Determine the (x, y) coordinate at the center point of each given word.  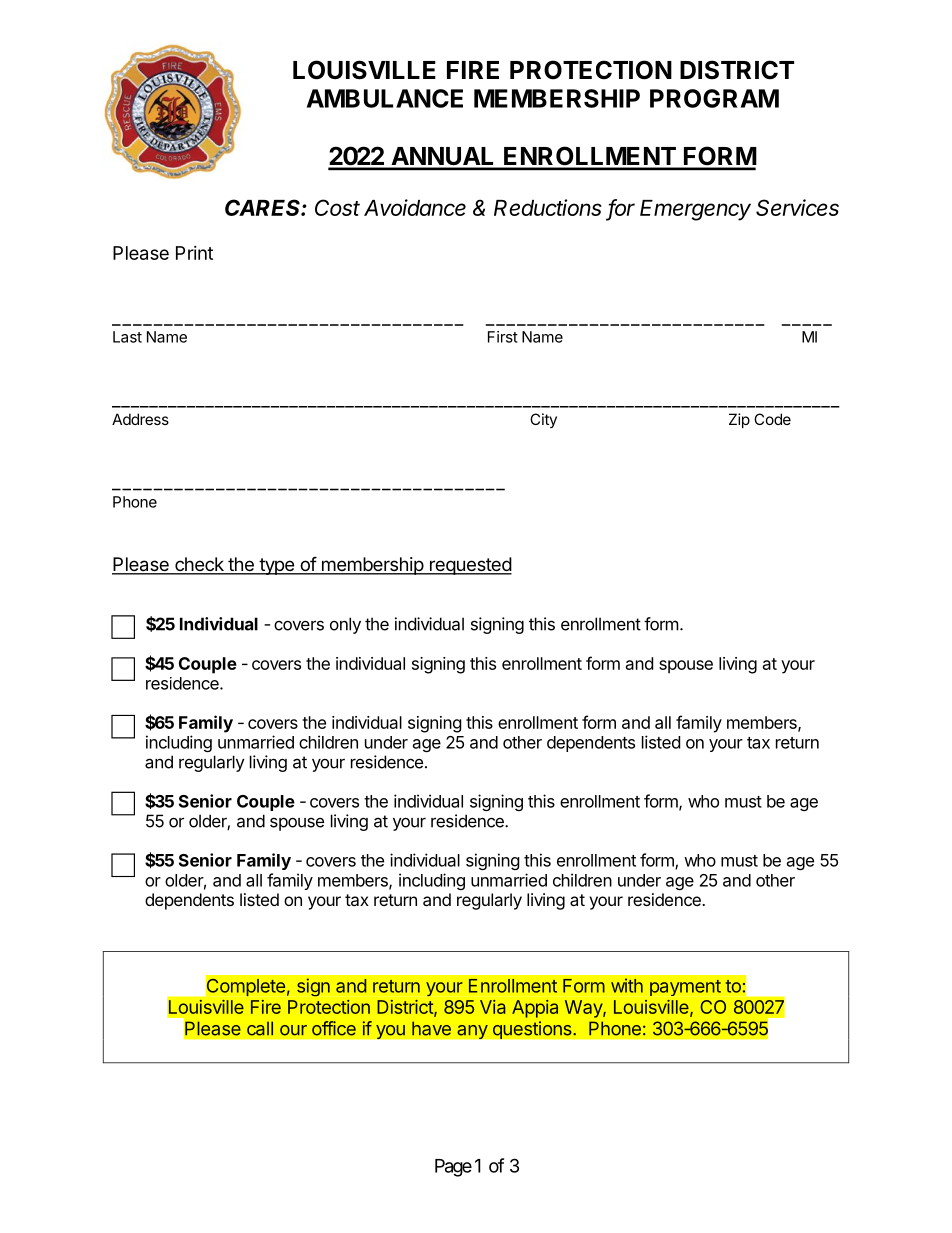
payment (685, 988)
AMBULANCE (385, 98)
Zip (739, 420)
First (503, 337)
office (334, 1028)
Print (194, 253)
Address (140, 419)
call (260, 1028)
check (199, 565)
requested (470, 566)
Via (493, 1007)
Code (772, 419)
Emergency (695, 210)
